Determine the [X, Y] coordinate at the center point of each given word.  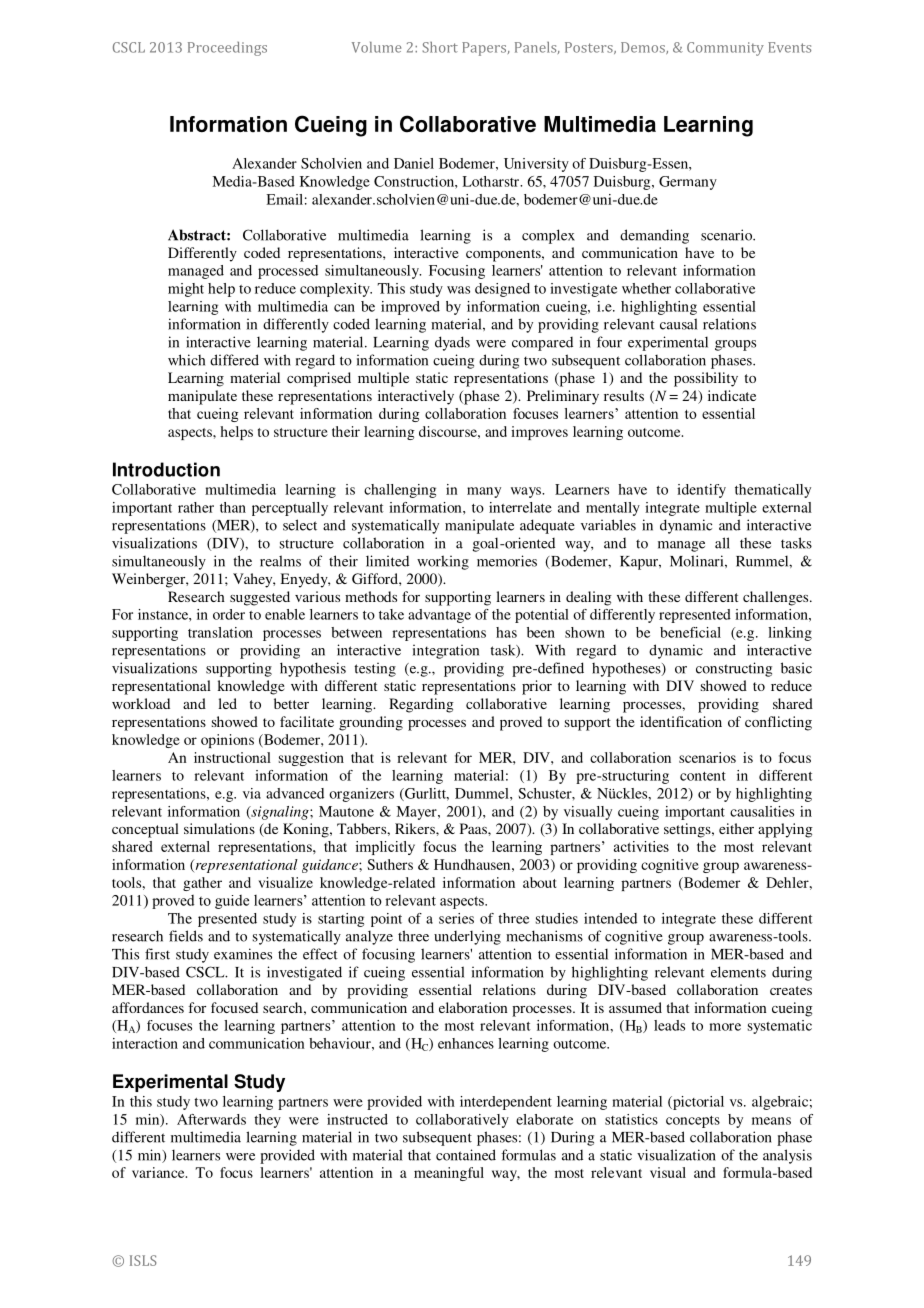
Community [725, 49]
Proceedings [227, 49]
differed [234, 360]
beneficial [690, 632]
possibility [706, 379]
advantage [439, 616]
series [456, 918]
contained [466, 1155]
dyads [452, 343]
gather [202, 884]
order [229, 614]
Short [440, 47]
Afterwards [211, 1119]
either [736, 828]
